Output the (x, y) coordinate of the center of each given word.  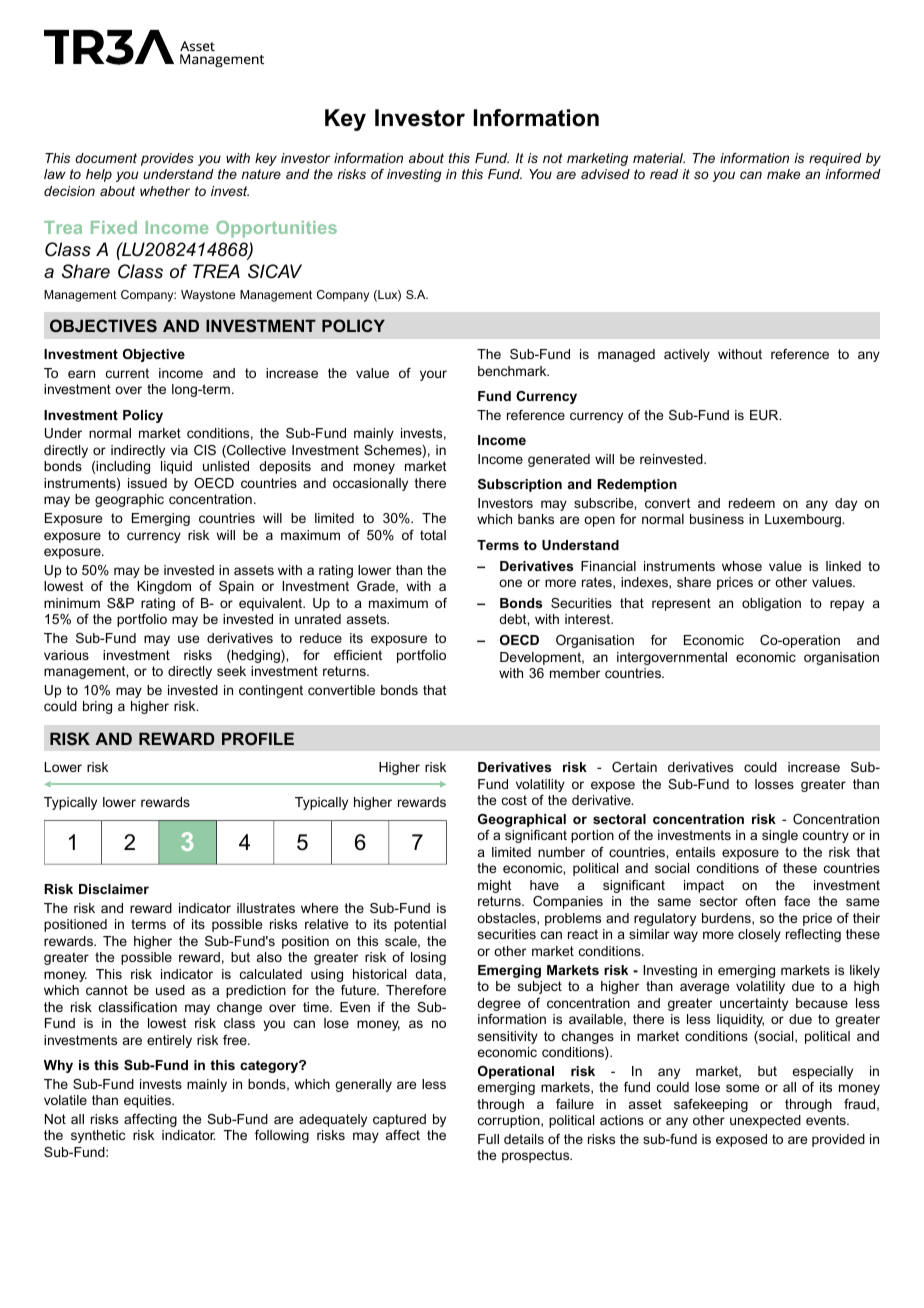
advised (605, 174)
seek (231, 671)
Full (488, 1139)
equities (149, 1101)
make (783, 174)
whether (165, 191)
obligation (771, 604)
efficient (358, 655)
